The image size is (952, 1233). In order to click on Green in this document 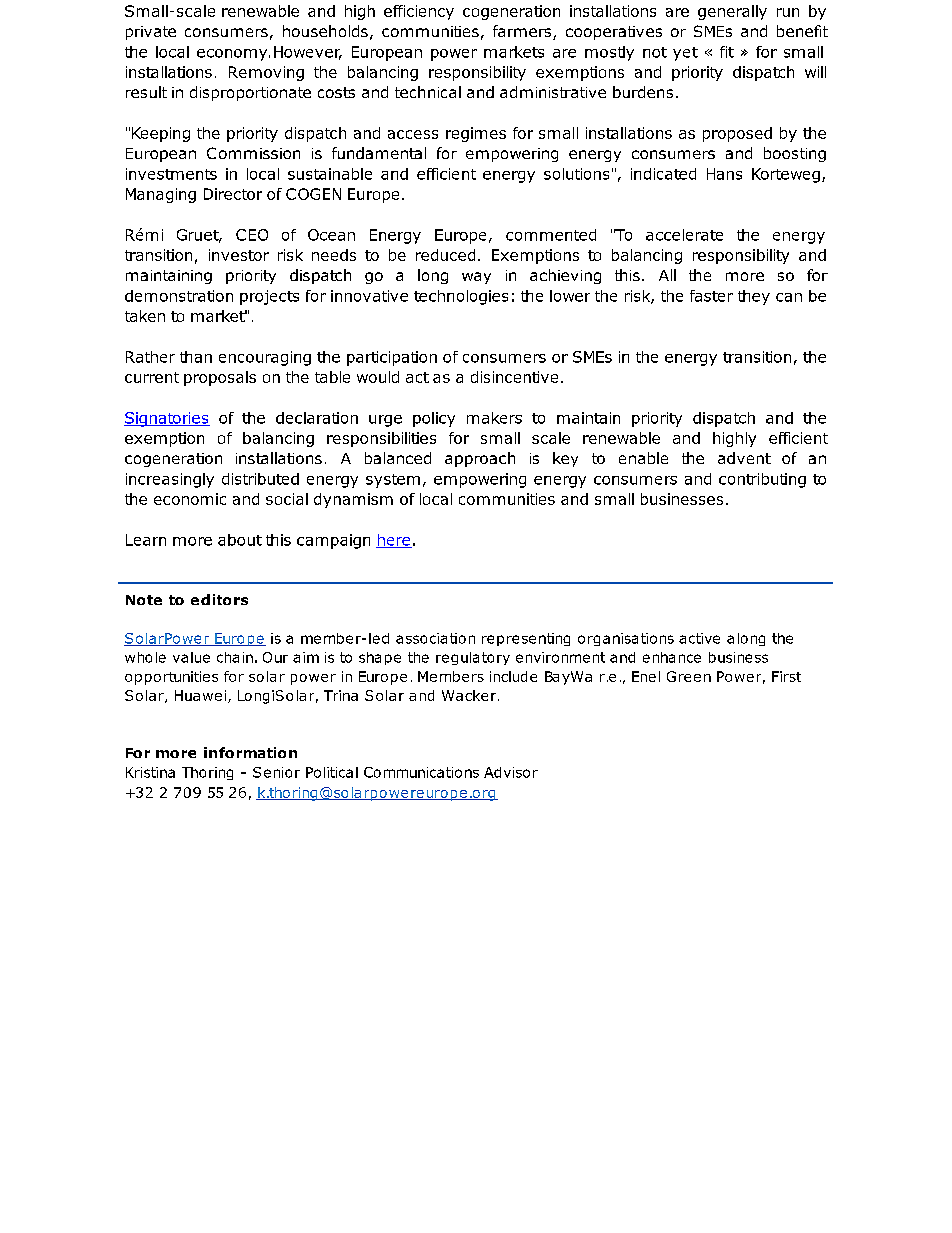, I will do `click(689, 676)`.
